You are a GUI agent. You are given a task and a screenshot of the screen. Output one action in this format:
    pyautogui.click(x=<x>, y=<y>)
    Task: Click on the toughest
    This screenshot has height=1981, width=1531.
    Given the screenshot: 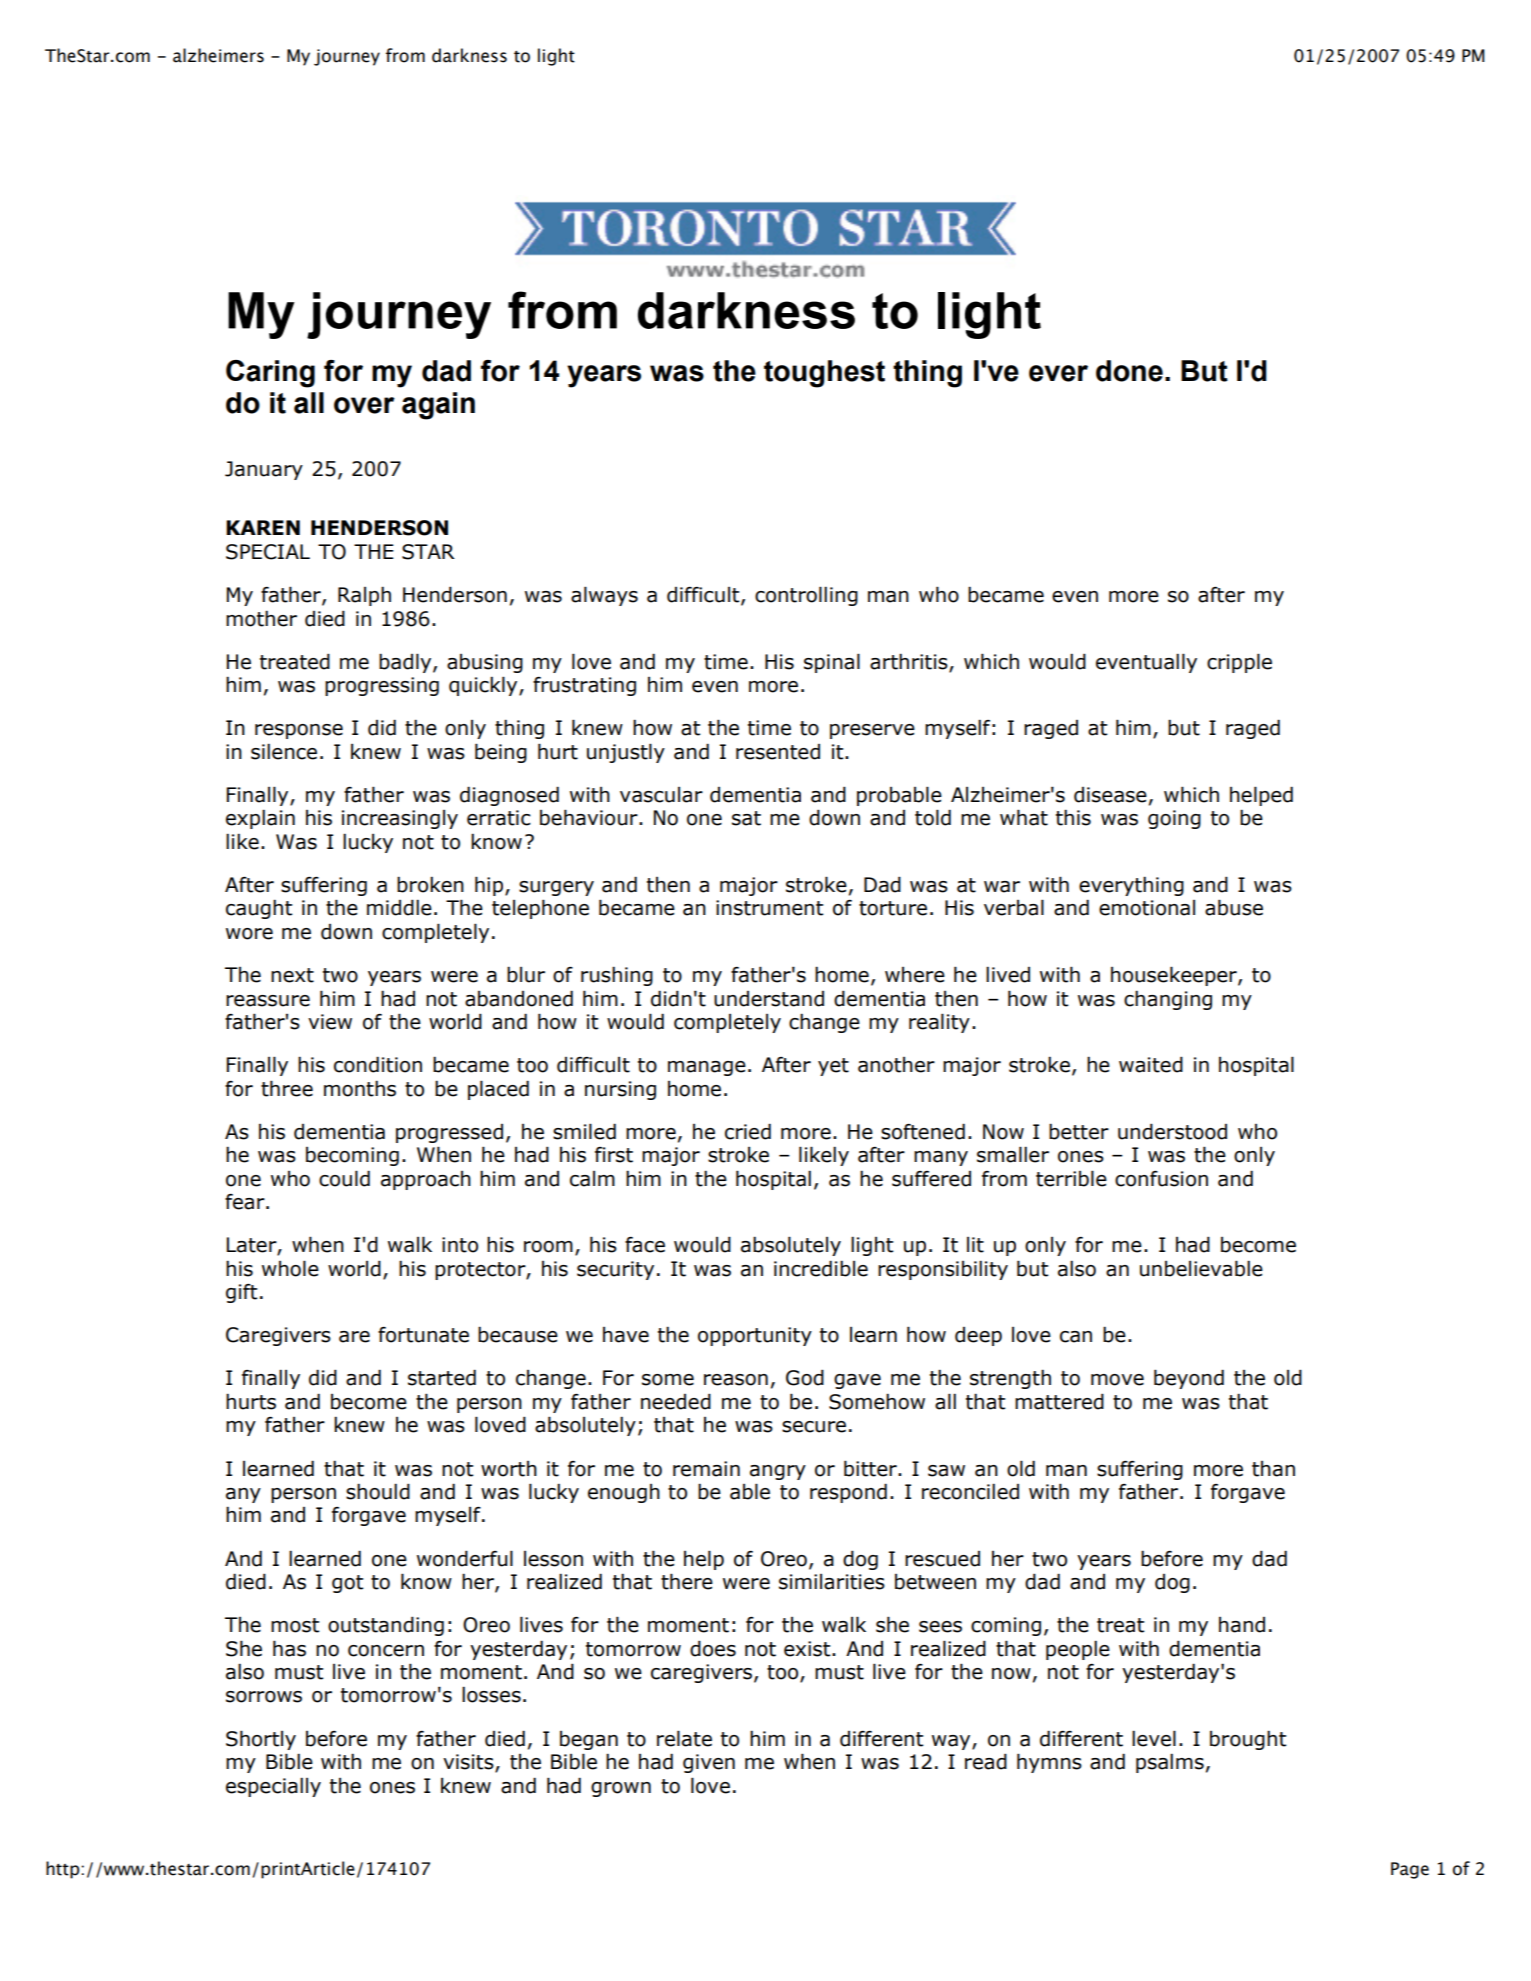 What is the action you would take?
    pyautogui.click(x=824, y=374)
